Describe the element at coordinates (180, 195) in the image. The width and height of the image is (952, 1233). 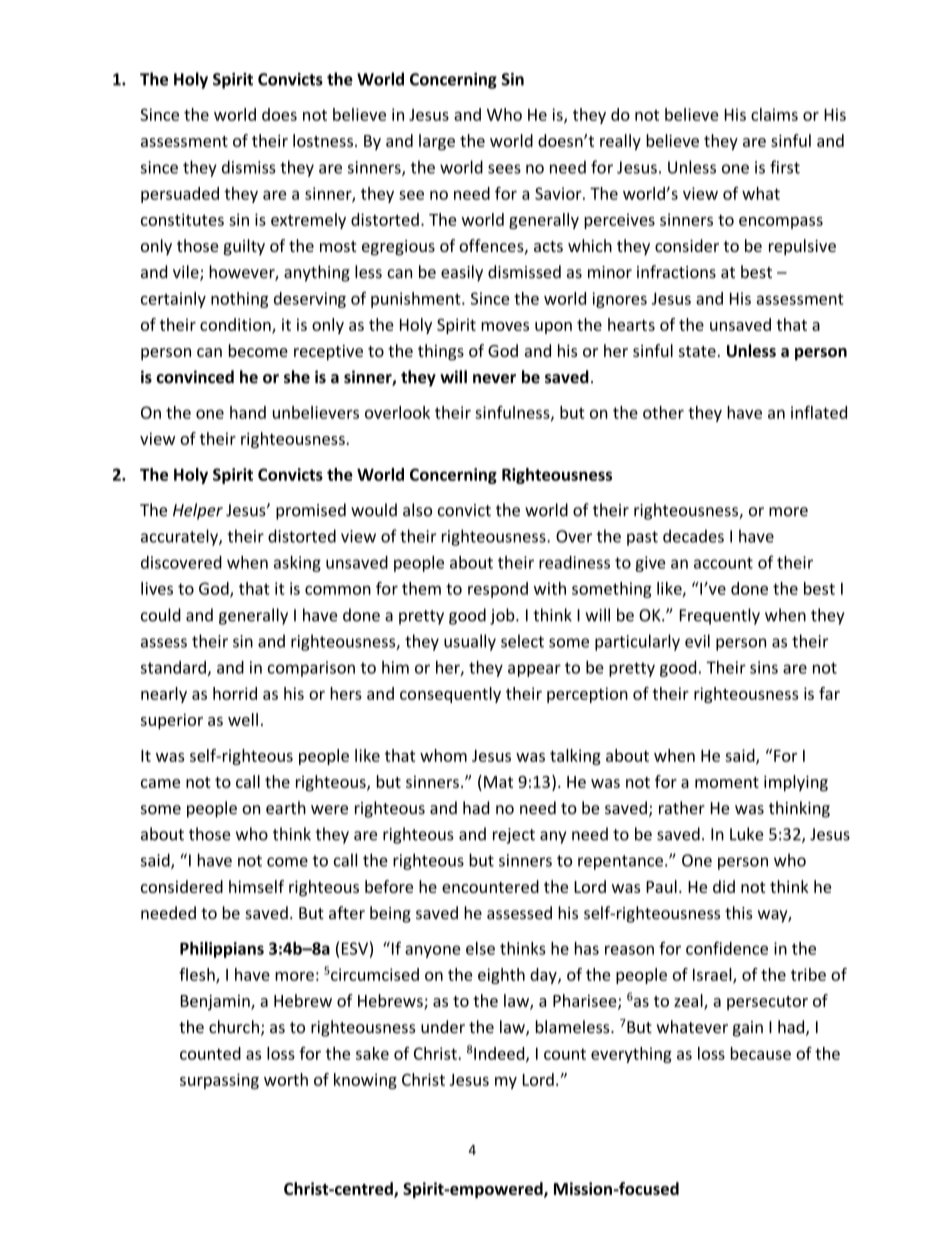
I see `persuaded` at that location.
